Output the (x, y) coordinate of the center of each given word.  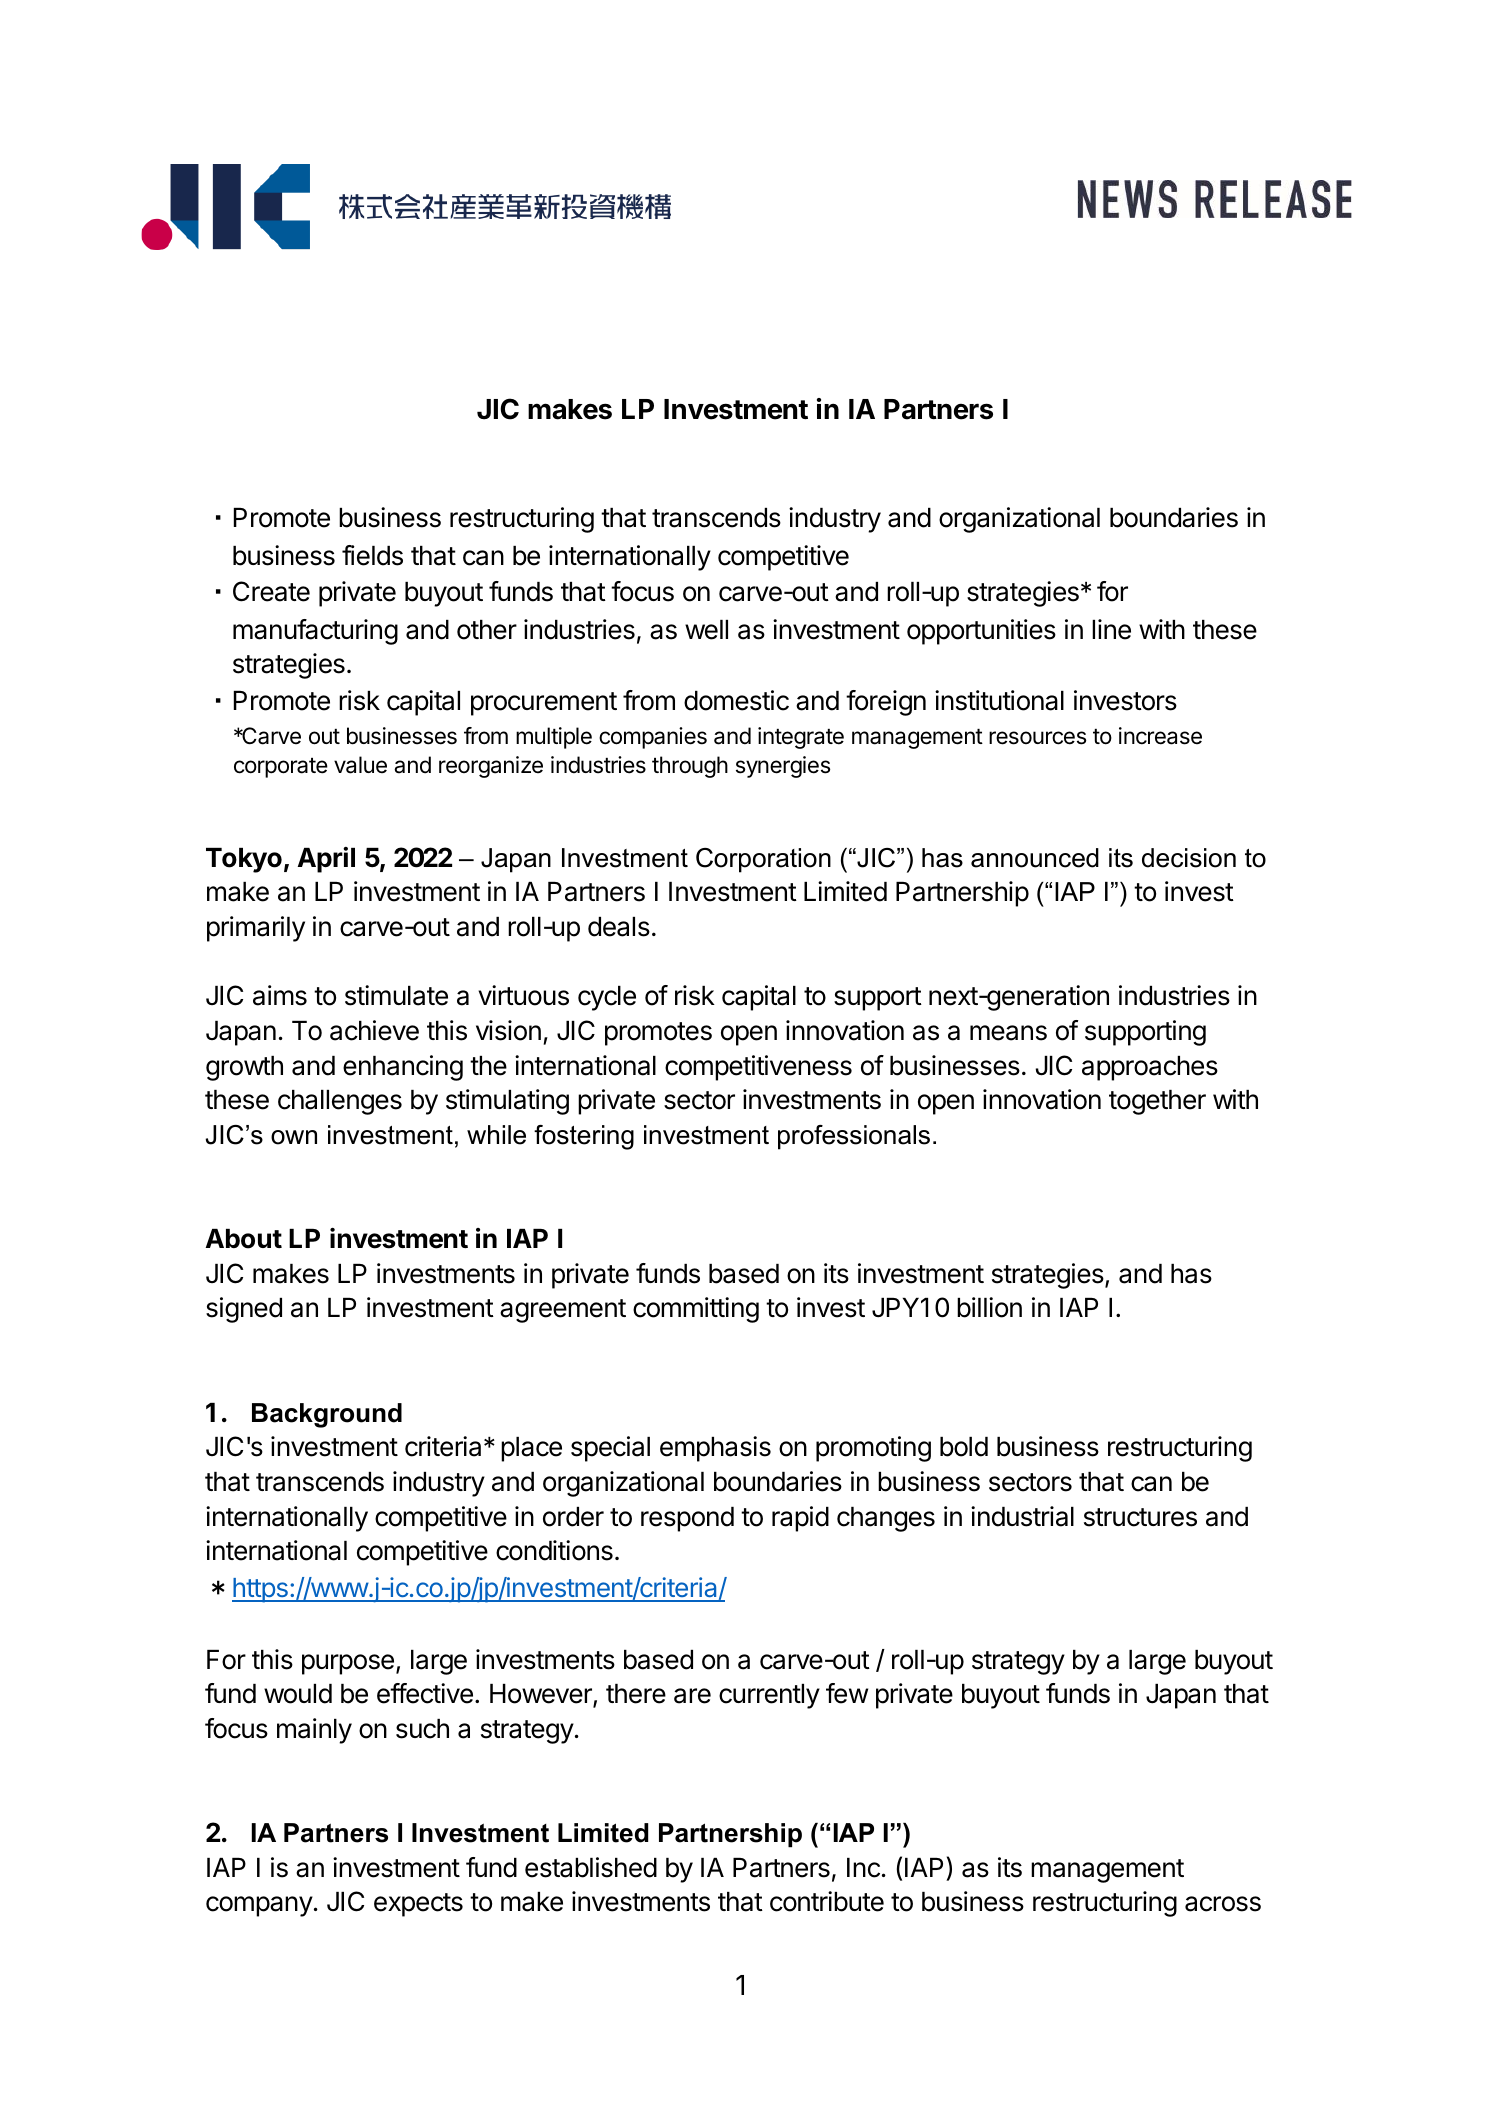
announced (1035, 858)
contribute (827, 1901)
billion (989, 1307)
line (1111, 629)
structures (1140, 1517)
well (706, 630)
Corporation (763, 860)
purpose (348, 1664)
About (244, 1239)
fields (372, 555)
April (326, 860)
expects (418, 1905)
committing (696, 1310)
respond (687, 1519)
